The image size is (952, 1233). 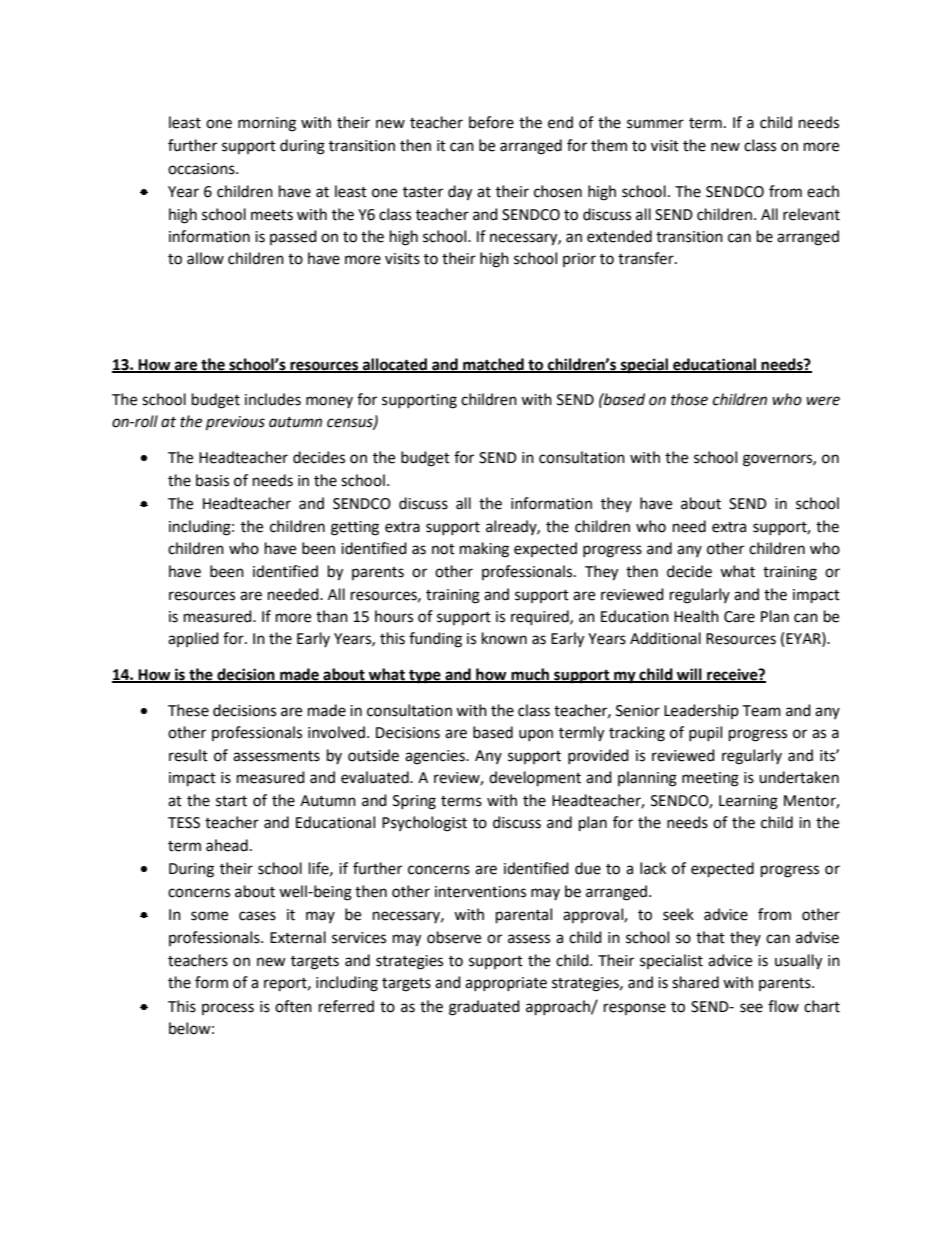 What do you see at coordinates (188, 710) in the screenshot?
I see `These` at bounding box center [188, 710].
